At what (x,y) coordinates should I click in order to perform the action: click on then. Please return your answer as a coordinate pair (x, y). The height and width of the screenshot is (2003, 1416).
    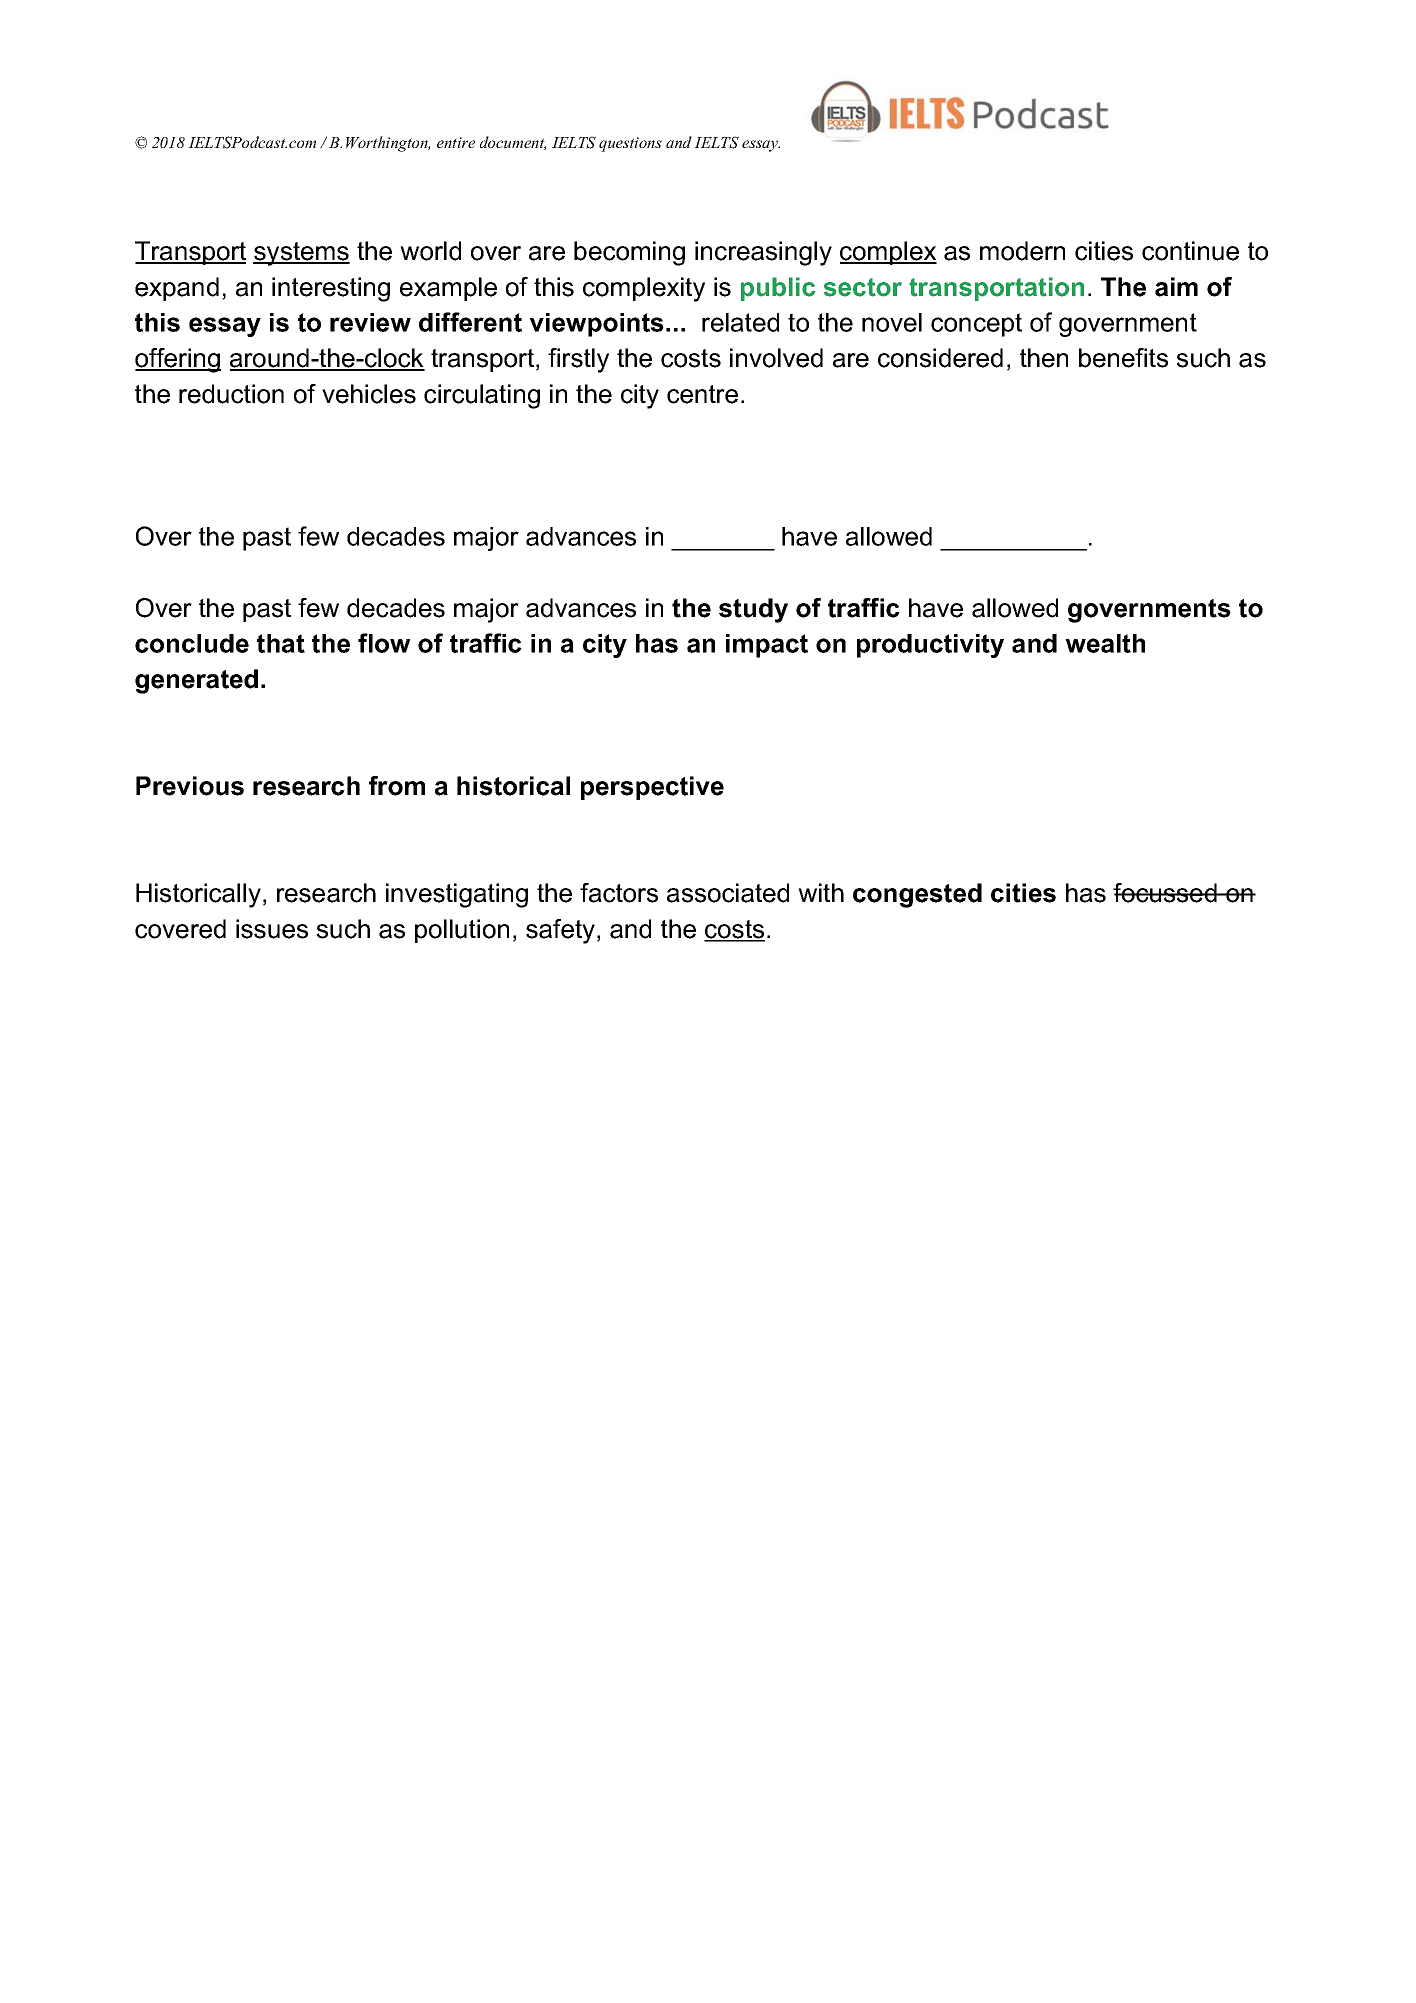
    Looking at the image, I should click on (1044, 358).
